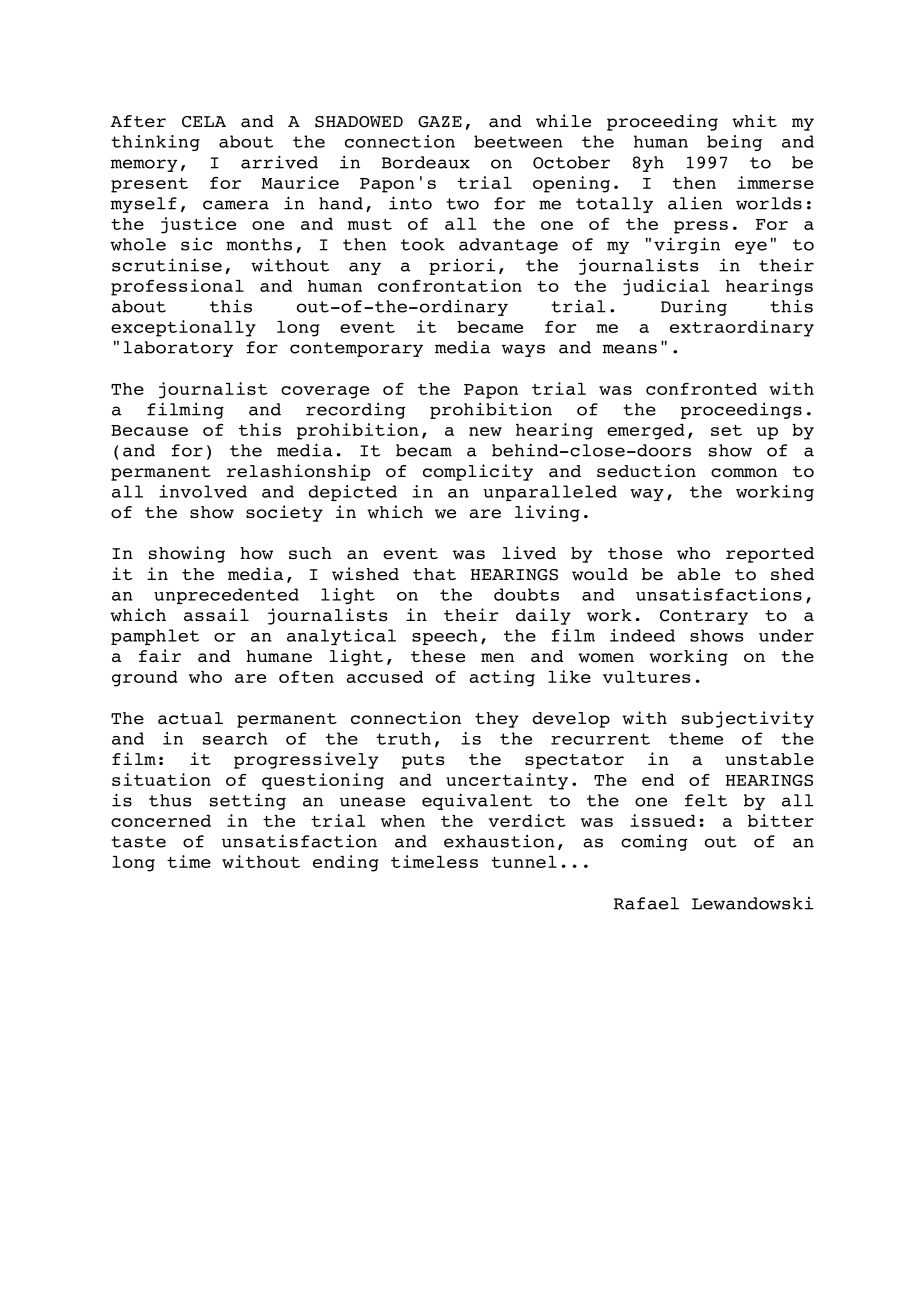 The height and width of the page is (1308, 924). What do you see at coordinates (139, 842) in the page?
I see `taste` at bounding box center [139, 842].
